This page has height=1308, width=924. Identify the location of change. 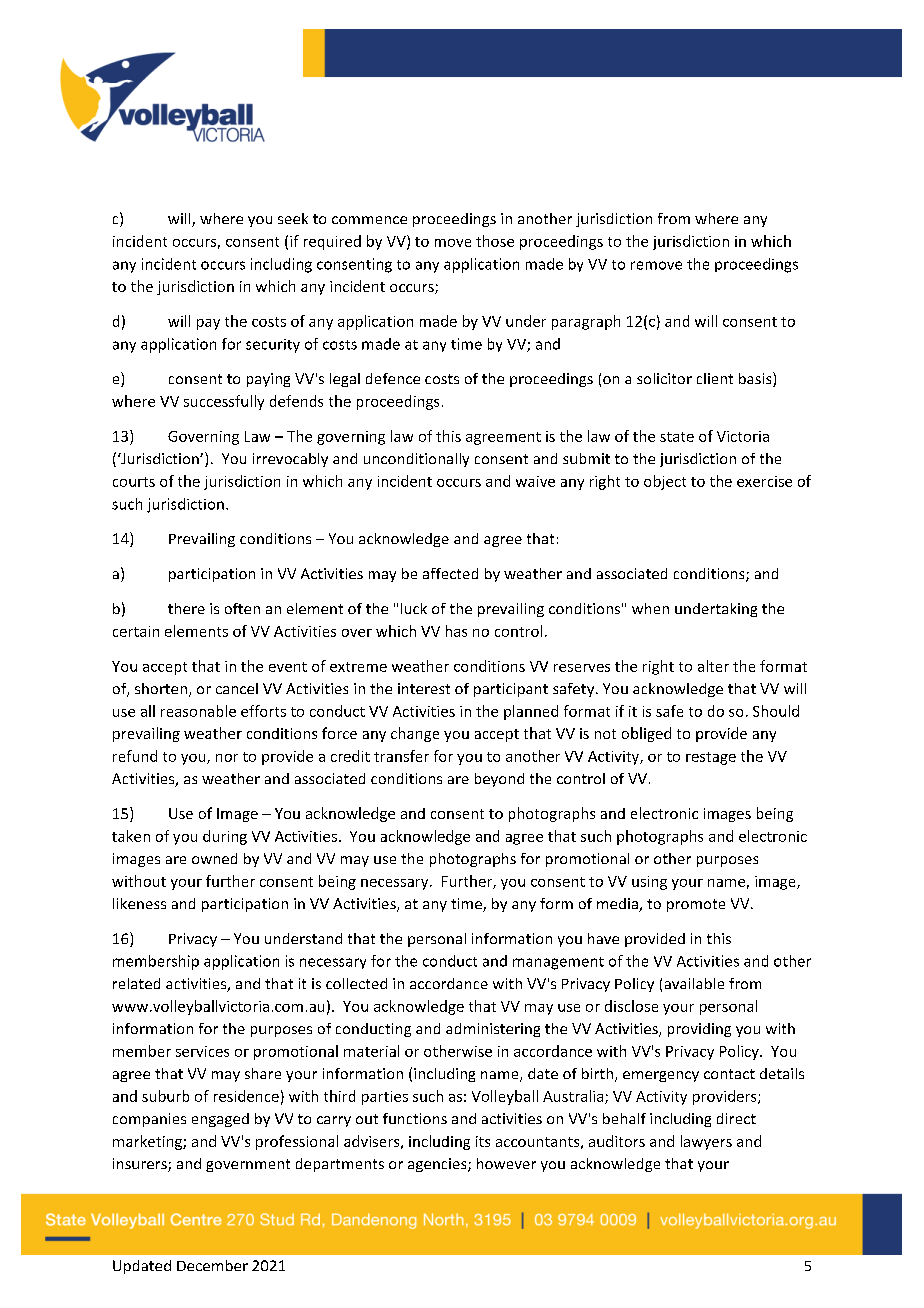
(415, 734).
